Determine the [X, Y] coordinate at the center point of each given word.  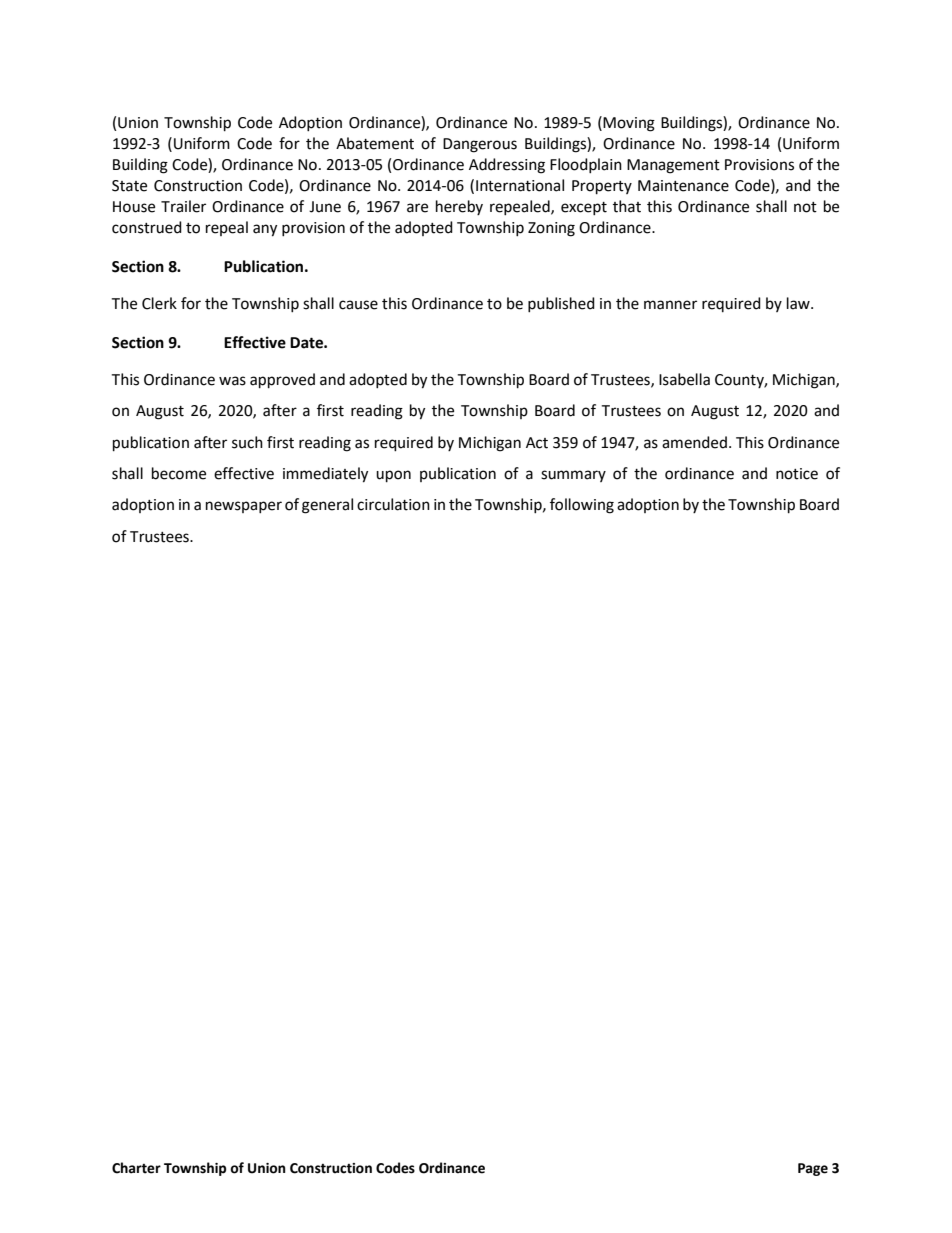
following [582, 506]
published [561, 304]
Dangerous [480, 145]
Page [813, 1169]
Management [673, 166]
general [327, 506]
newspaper [244, 507]
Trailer [183, 206]
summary [573, 476]
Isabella [684, 379]
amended [694, 442]
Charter [136, 1168]
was [232, 381]
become [179, 473]
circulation [393, 504]
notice [797, 474]
